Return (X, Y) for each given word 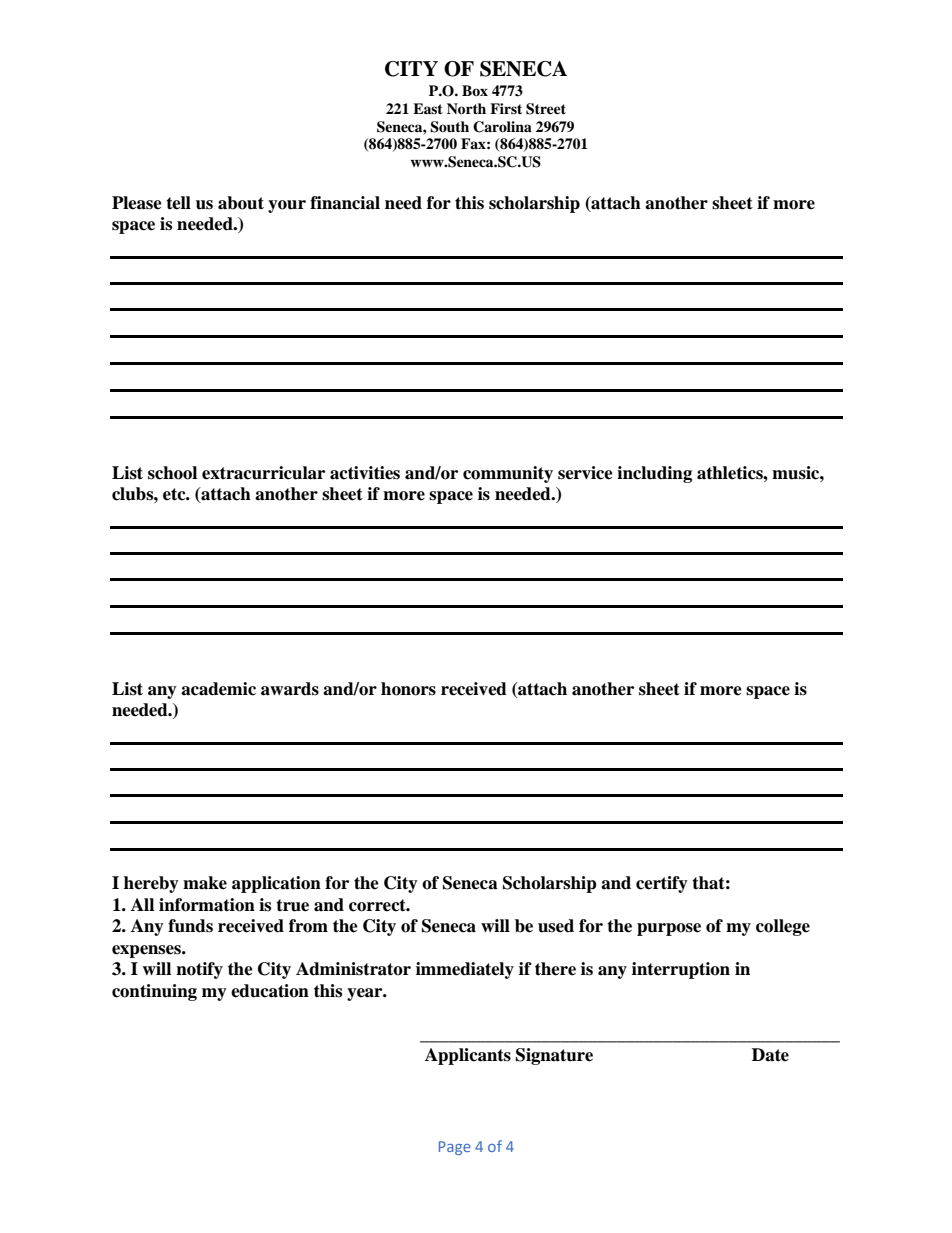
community (508, 474)
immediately (465, 970)
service (585, 473)
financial (345, 203)
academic (218, 689)
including (654, 474)
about (241, 203)
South (449, 127)
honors (408, 689)
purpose (669, 929)
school (172, 473)
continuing (154, 992)
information (207, 905)
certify (662, 884)
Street (546, 109)
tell (178, 203)
